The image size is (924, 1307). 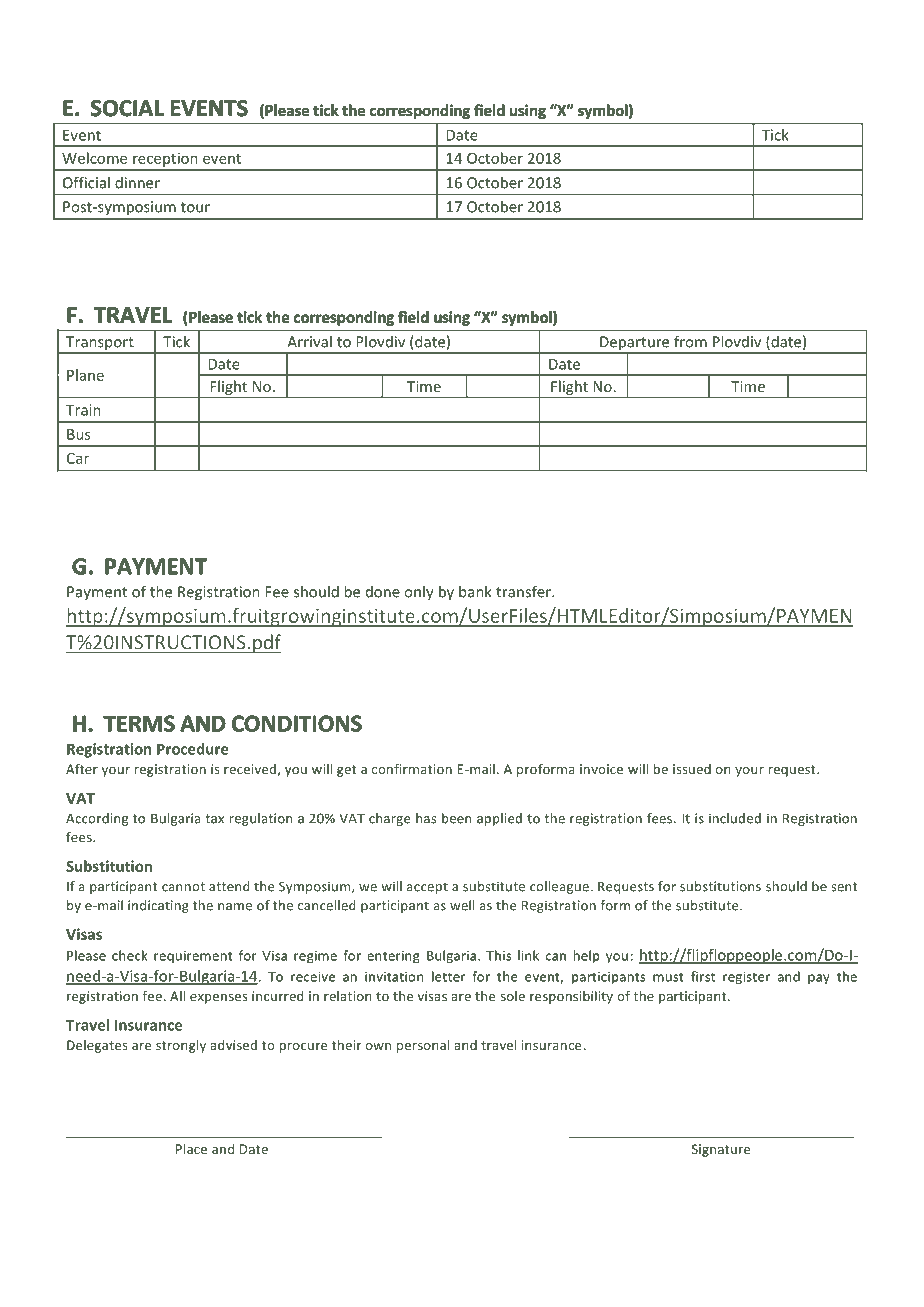 What do you see at coordinates (309, 342) in the document?
I see `Arrival` at bounding box center [309, 342].
